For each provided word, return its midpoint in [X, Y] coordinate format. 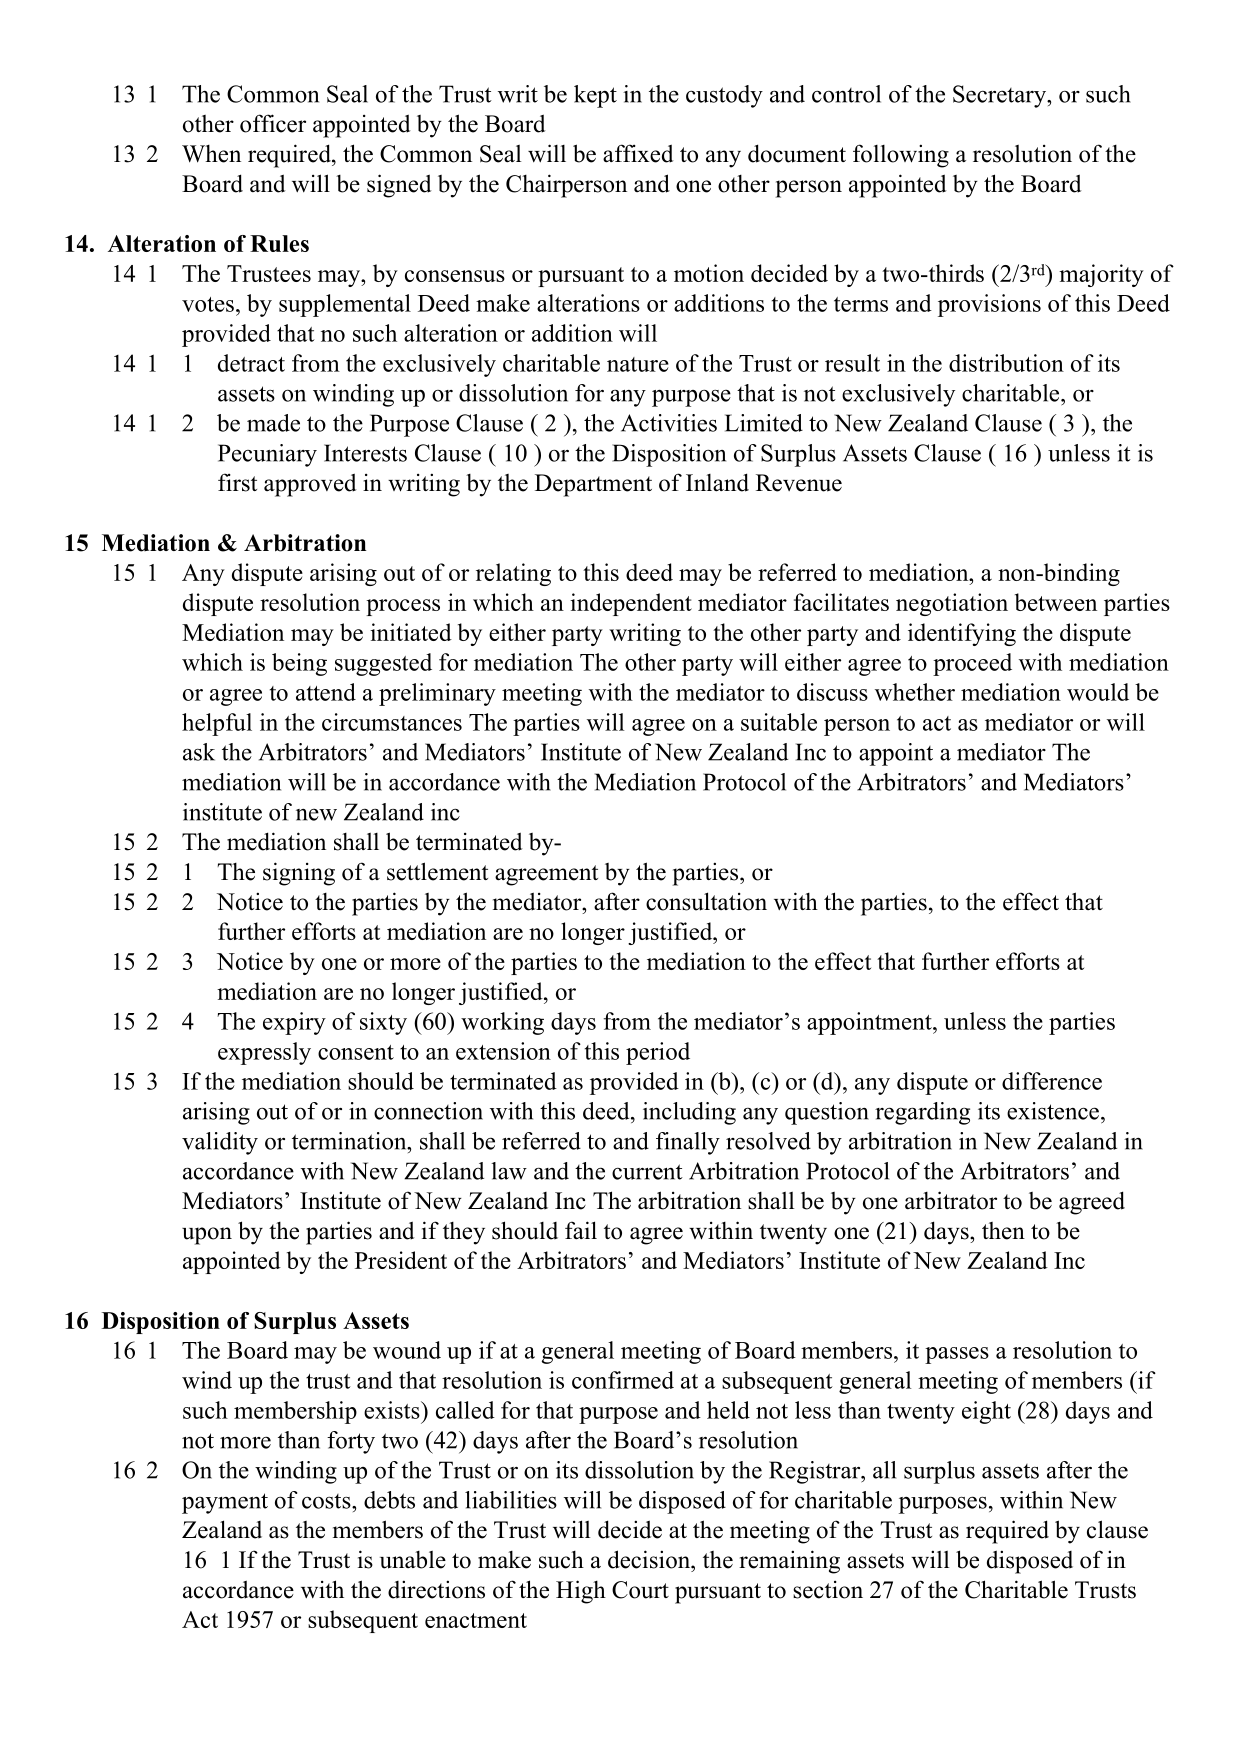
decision [650, 1559]
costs [327, 1501]
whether [915, 692]
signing [299, 874]
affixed [638, 153]
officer [273, 123]
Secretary [1000, 96]
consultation [706, 901]
